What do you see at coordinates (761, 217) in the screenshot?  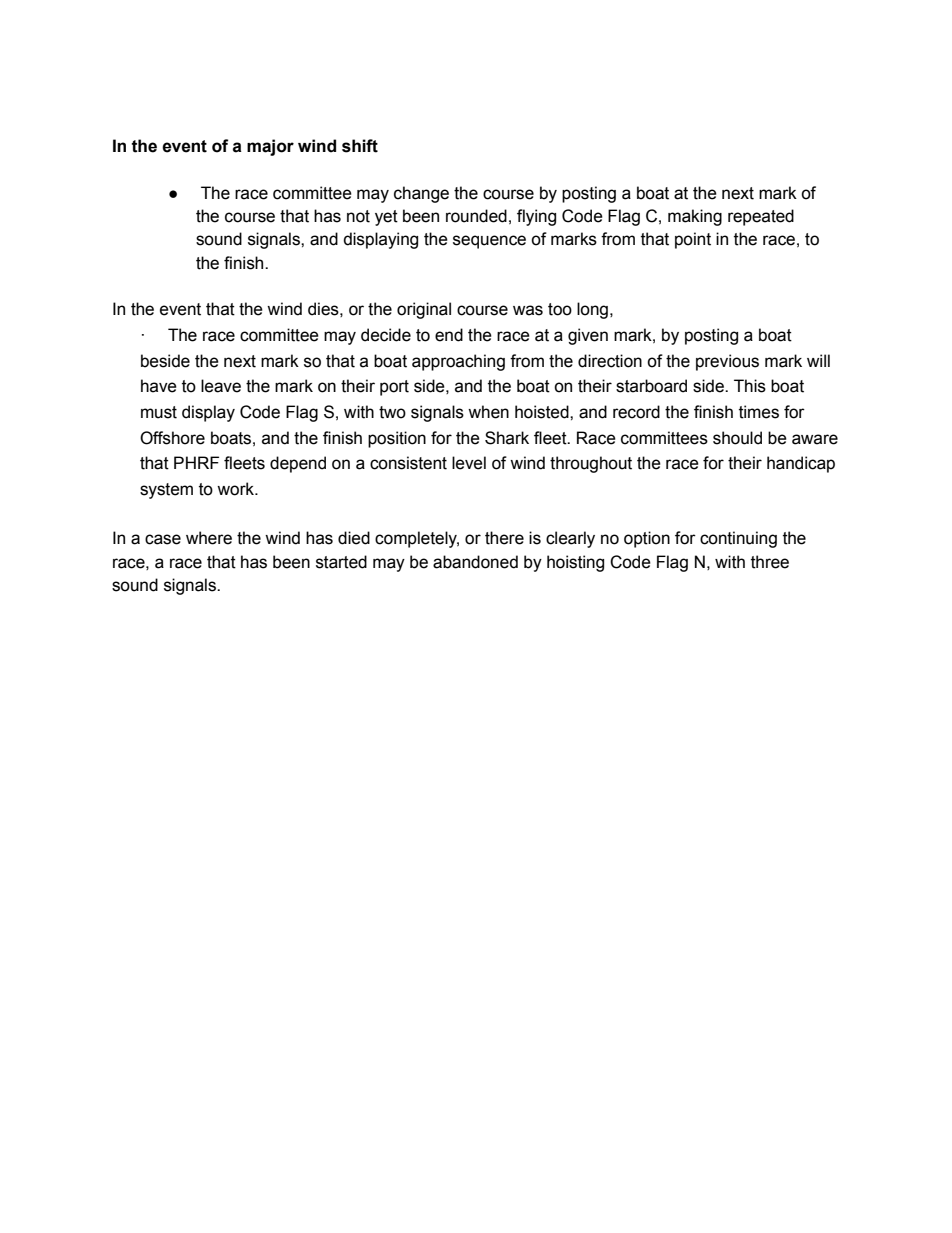 I see `repeated` at bounding box center [761, 217].
